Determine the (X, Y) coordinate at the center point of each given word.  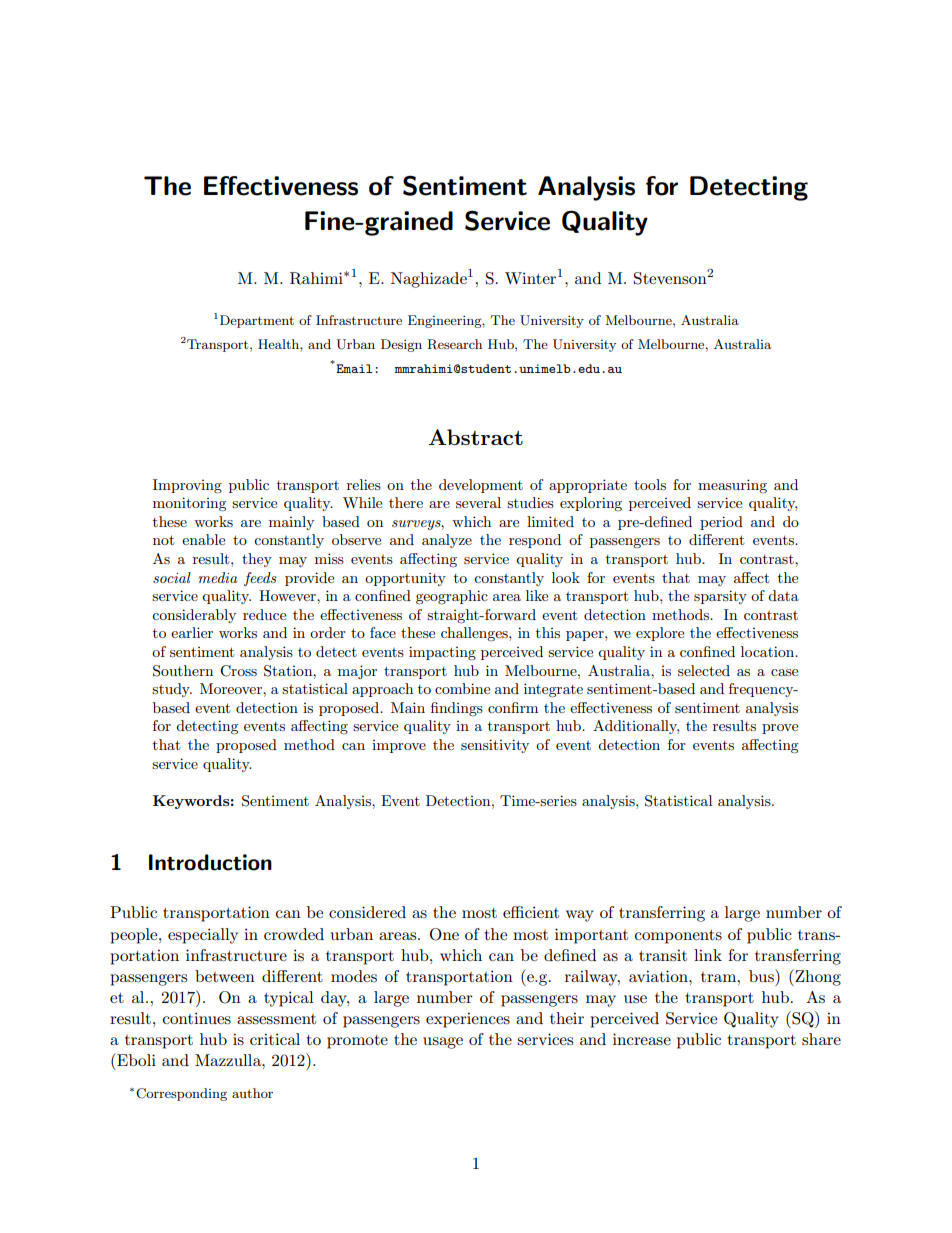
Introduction (210, 862)
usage (443, 1043)
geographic (452, 597)
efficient (531, 912)
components (678, 937)
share (821, 1039)
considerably (194, 616)
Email (353, 367)
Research (454, 344)
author (252, 1093)
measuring (732, 486)
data (783, 595)
